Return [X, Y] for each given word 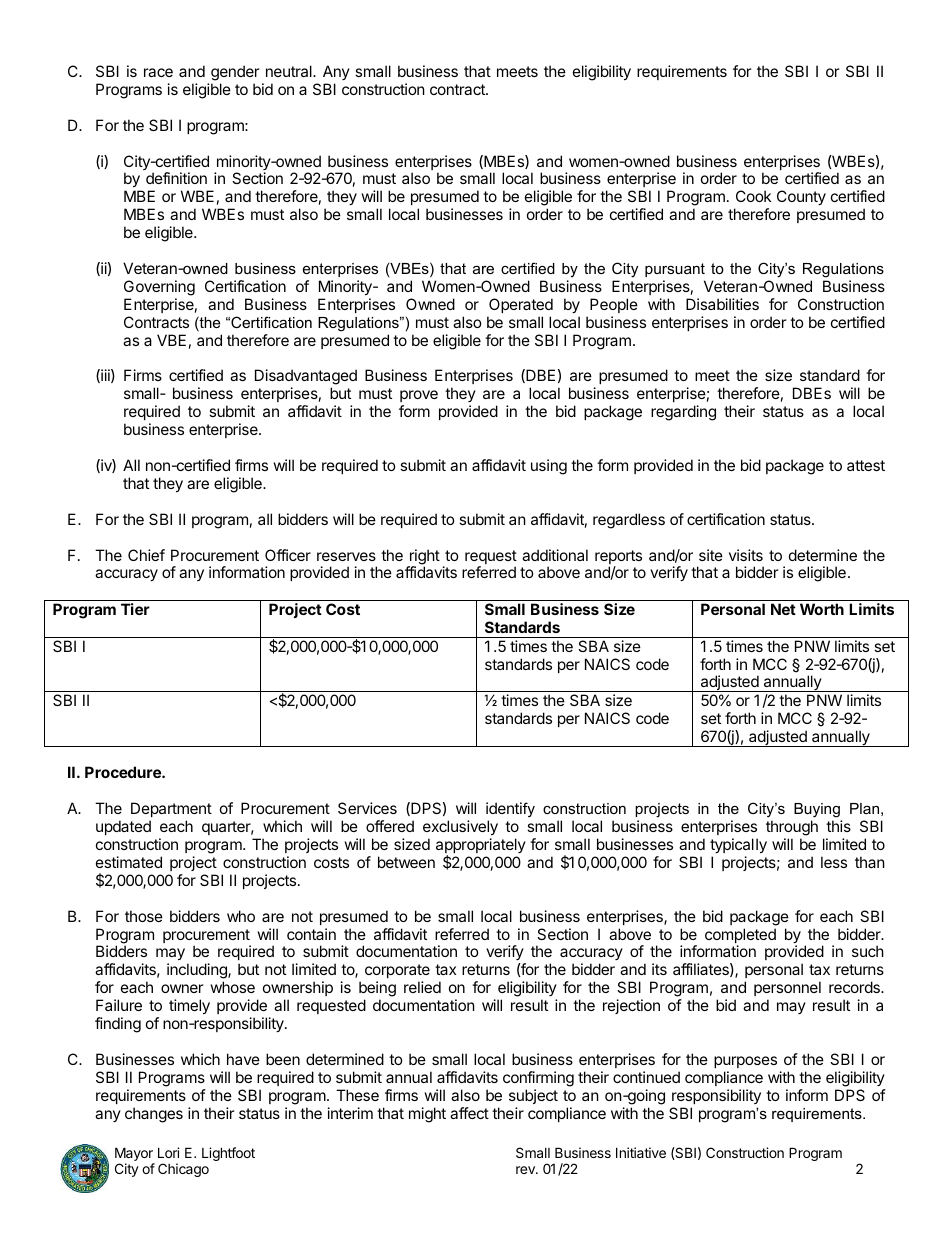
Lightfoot [228, 1154]
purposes [745, 1062]
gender [235, 73]
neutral [290, 71]
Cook [753, 196]
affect [469, 1113]
